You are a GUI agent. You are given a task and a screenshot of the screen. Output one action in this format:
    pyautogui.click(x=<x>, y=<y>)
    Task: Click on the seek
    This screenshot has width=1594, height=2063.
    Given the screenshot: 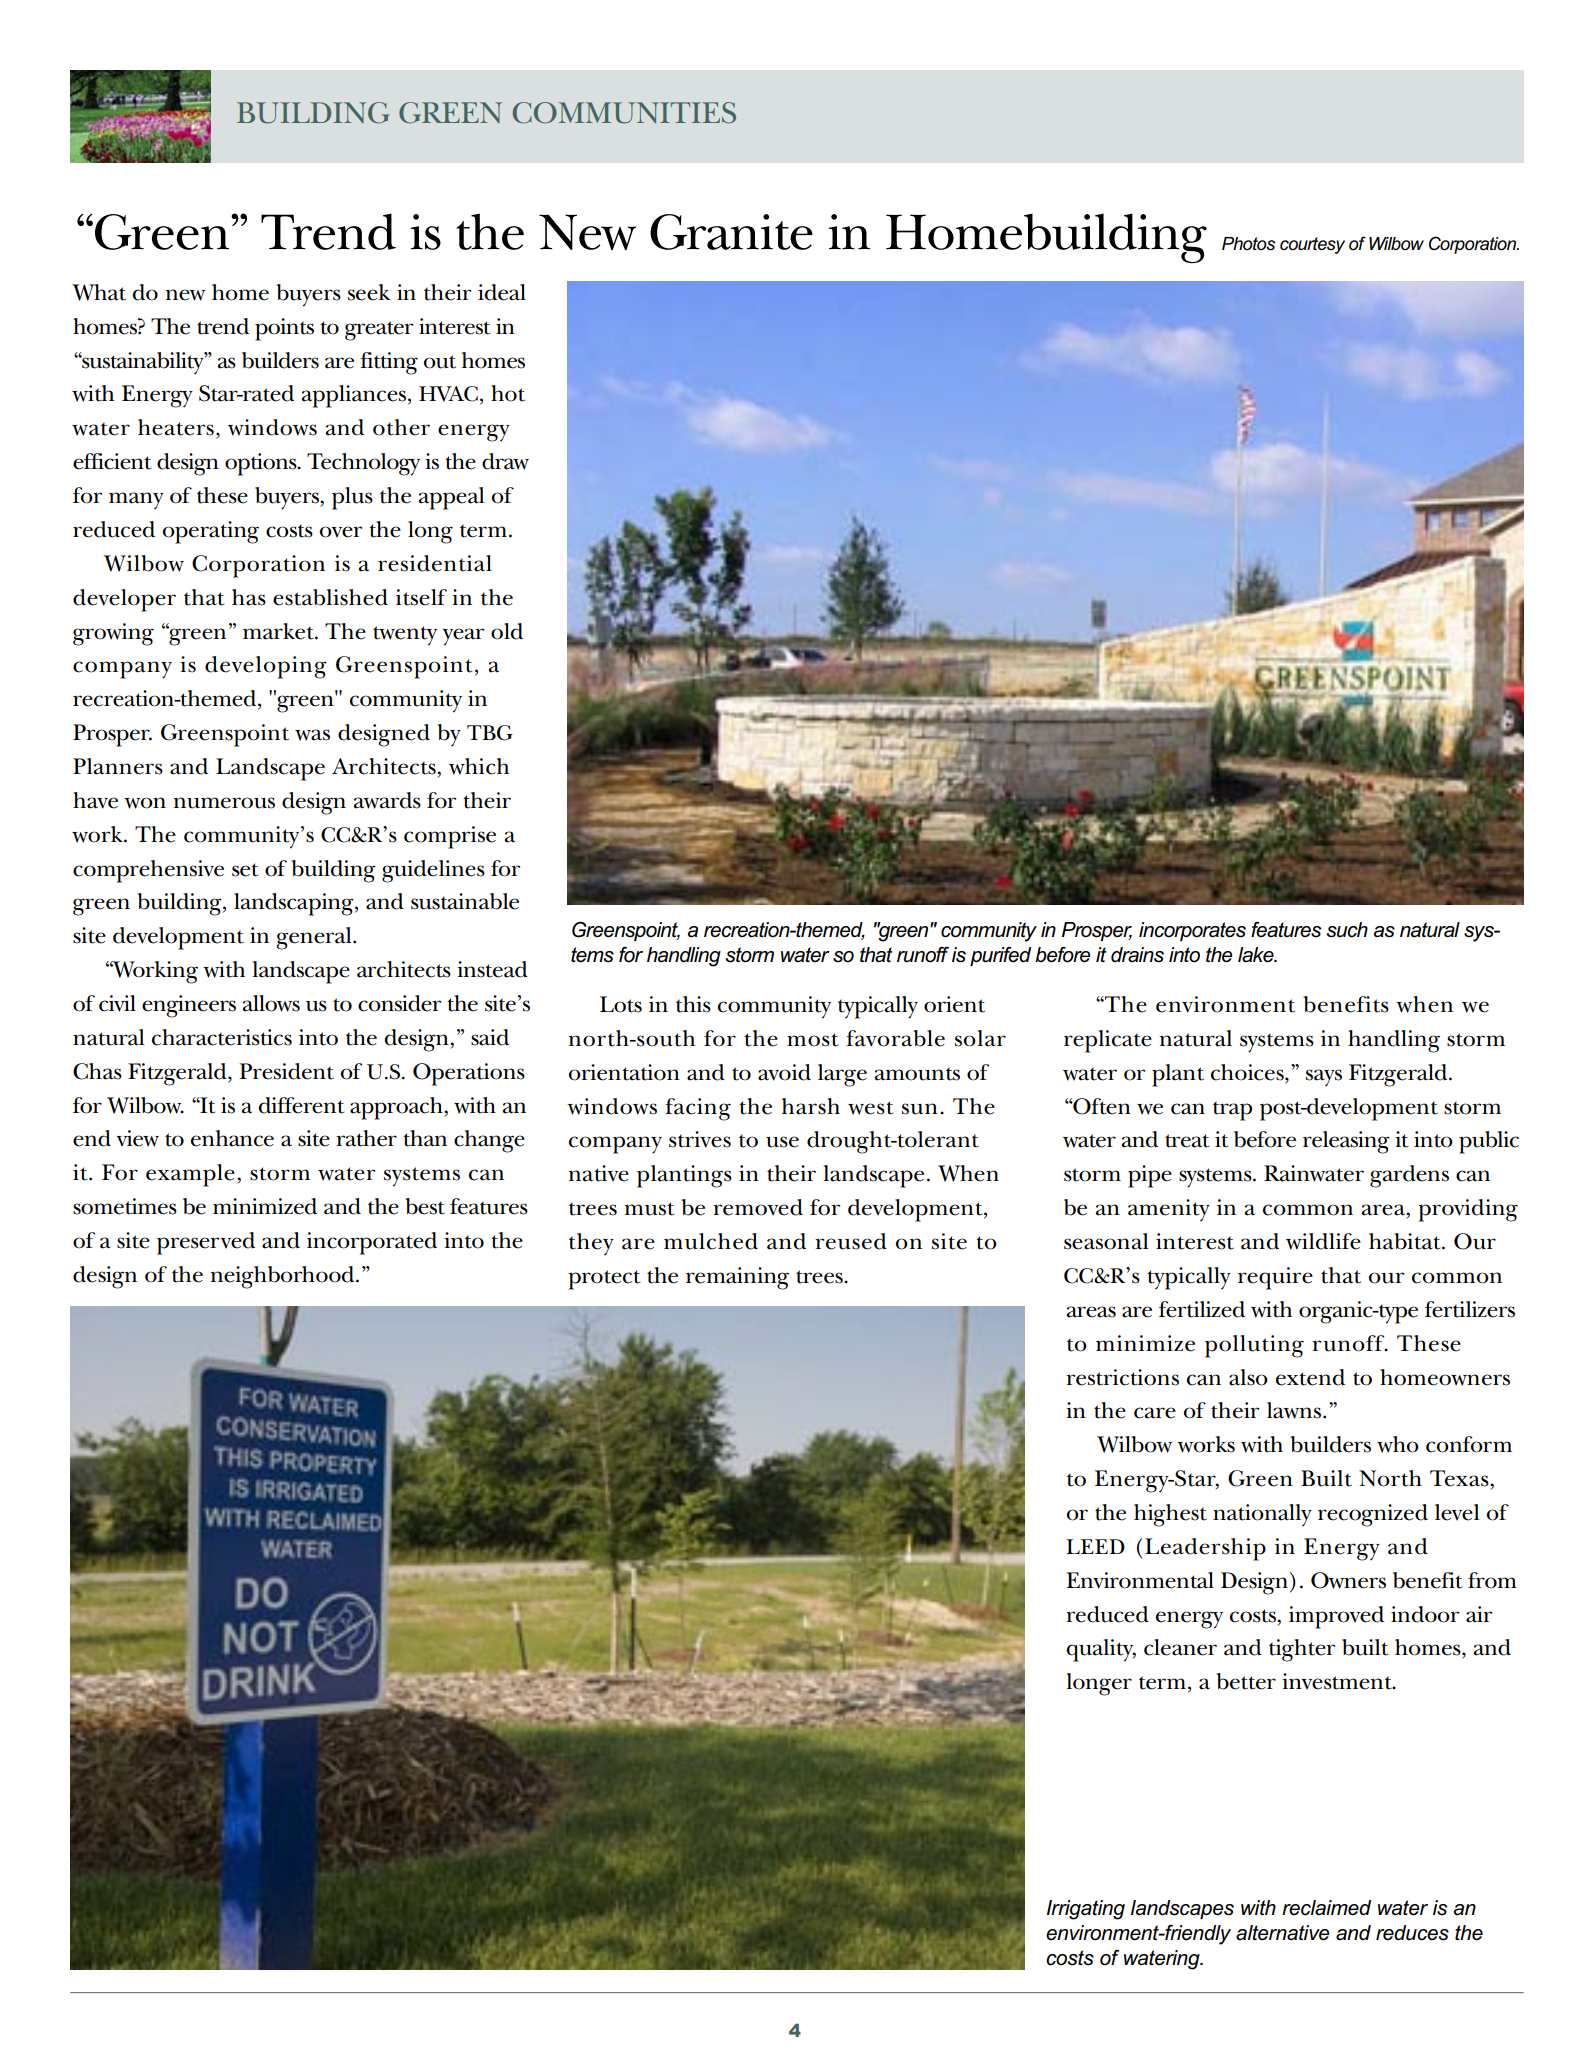 What is the action you would take?
    pyautogui.click(x=369, y=292)
